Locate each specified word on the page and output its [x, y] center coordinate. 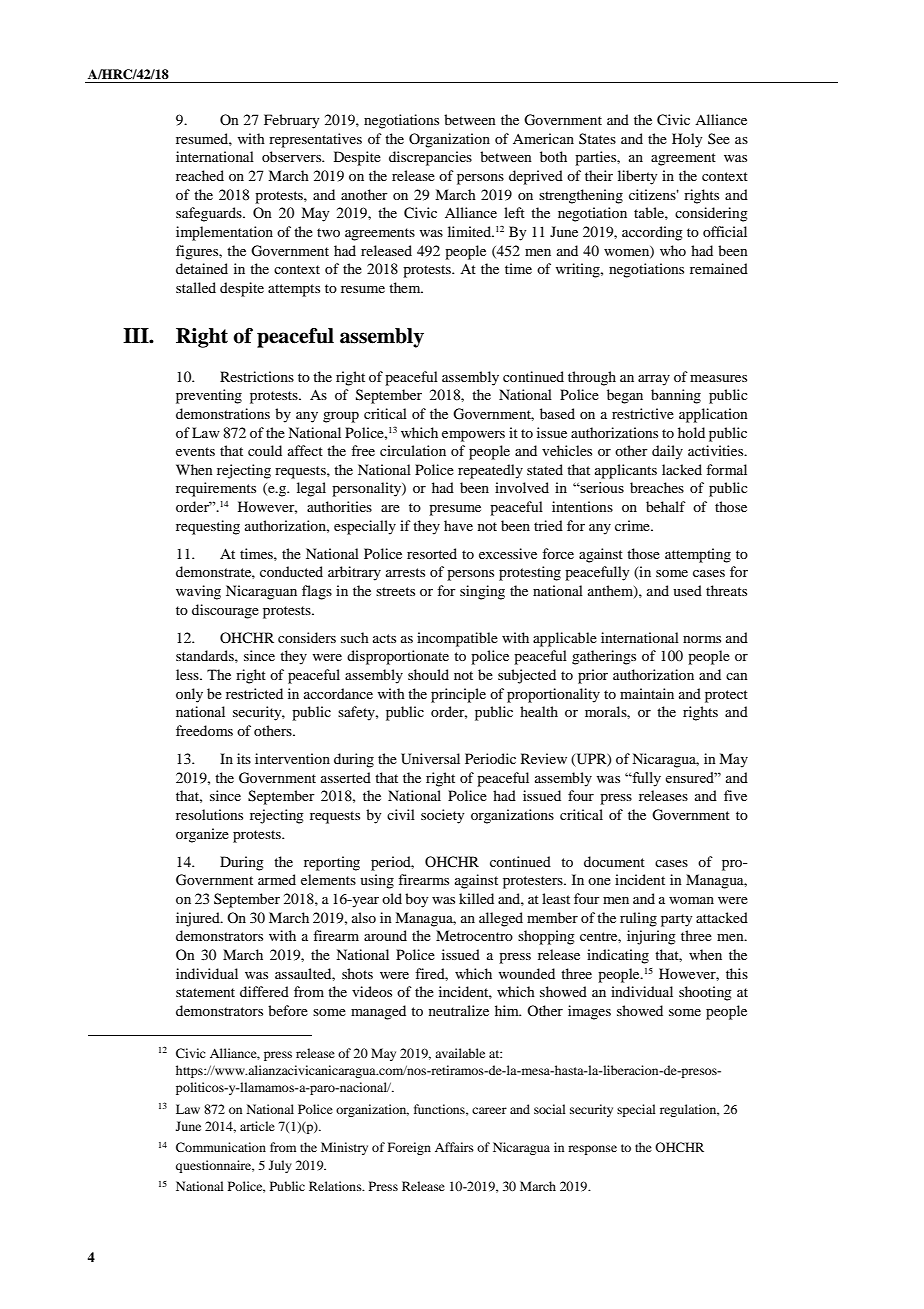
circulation [413, 450]
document [614, 861]
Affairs [454, 1147]
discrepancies [430, 158]
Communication [221, 1147]
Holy [687, 140]
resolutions [209, 814]
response [592, 1150]
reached [200, 175]
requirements [216, 489]
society [442, 816]
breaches [657, 487]
